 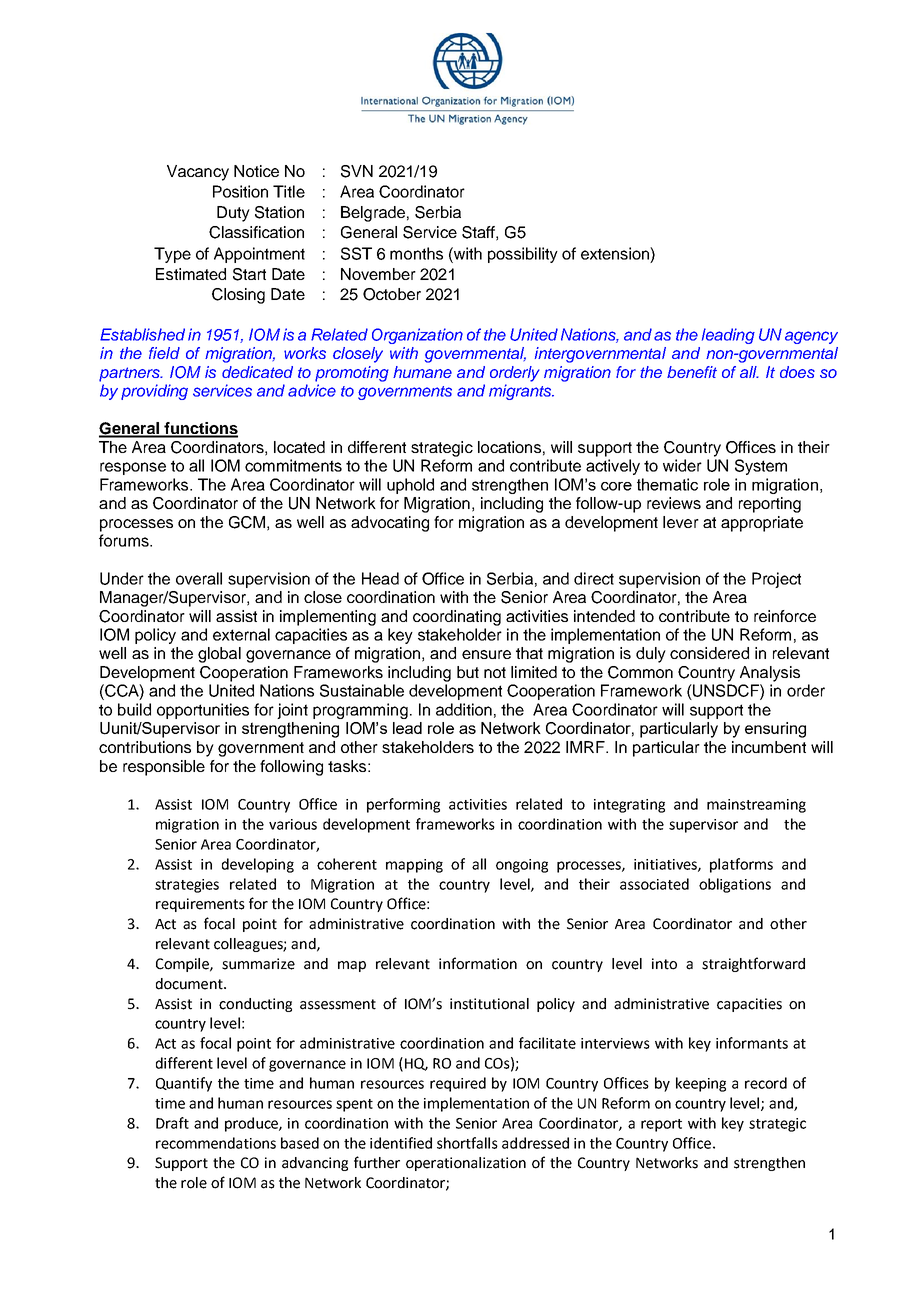 I want to click on shortfalls, so click(x=467, y=1143).
